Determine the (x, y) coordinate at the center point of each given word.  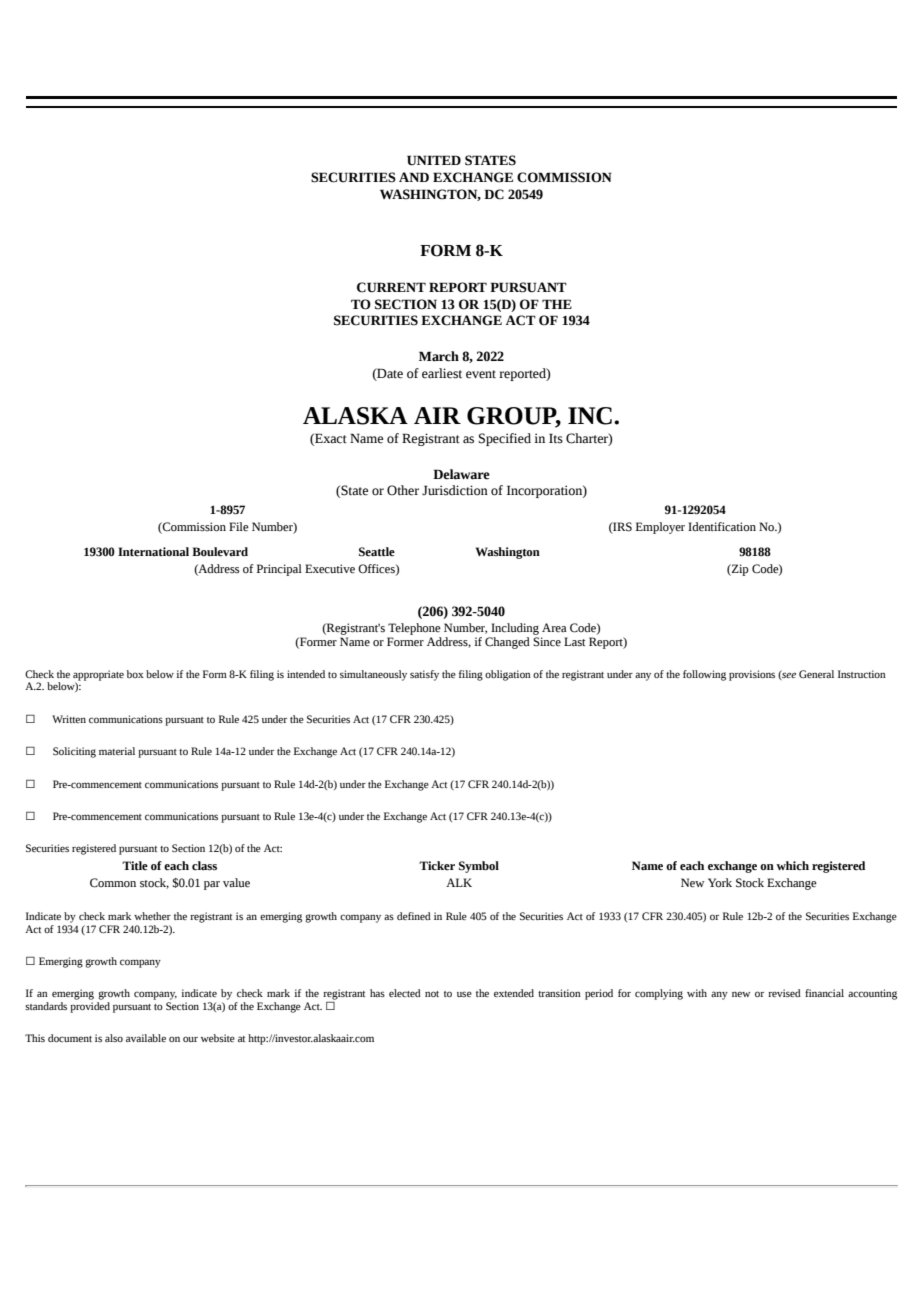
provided (90, 1007)
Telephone (414, 629)
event (481, 374)
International (153, 552)
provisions (752, 675)
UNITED (434, 160)
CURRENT (391, 287)
